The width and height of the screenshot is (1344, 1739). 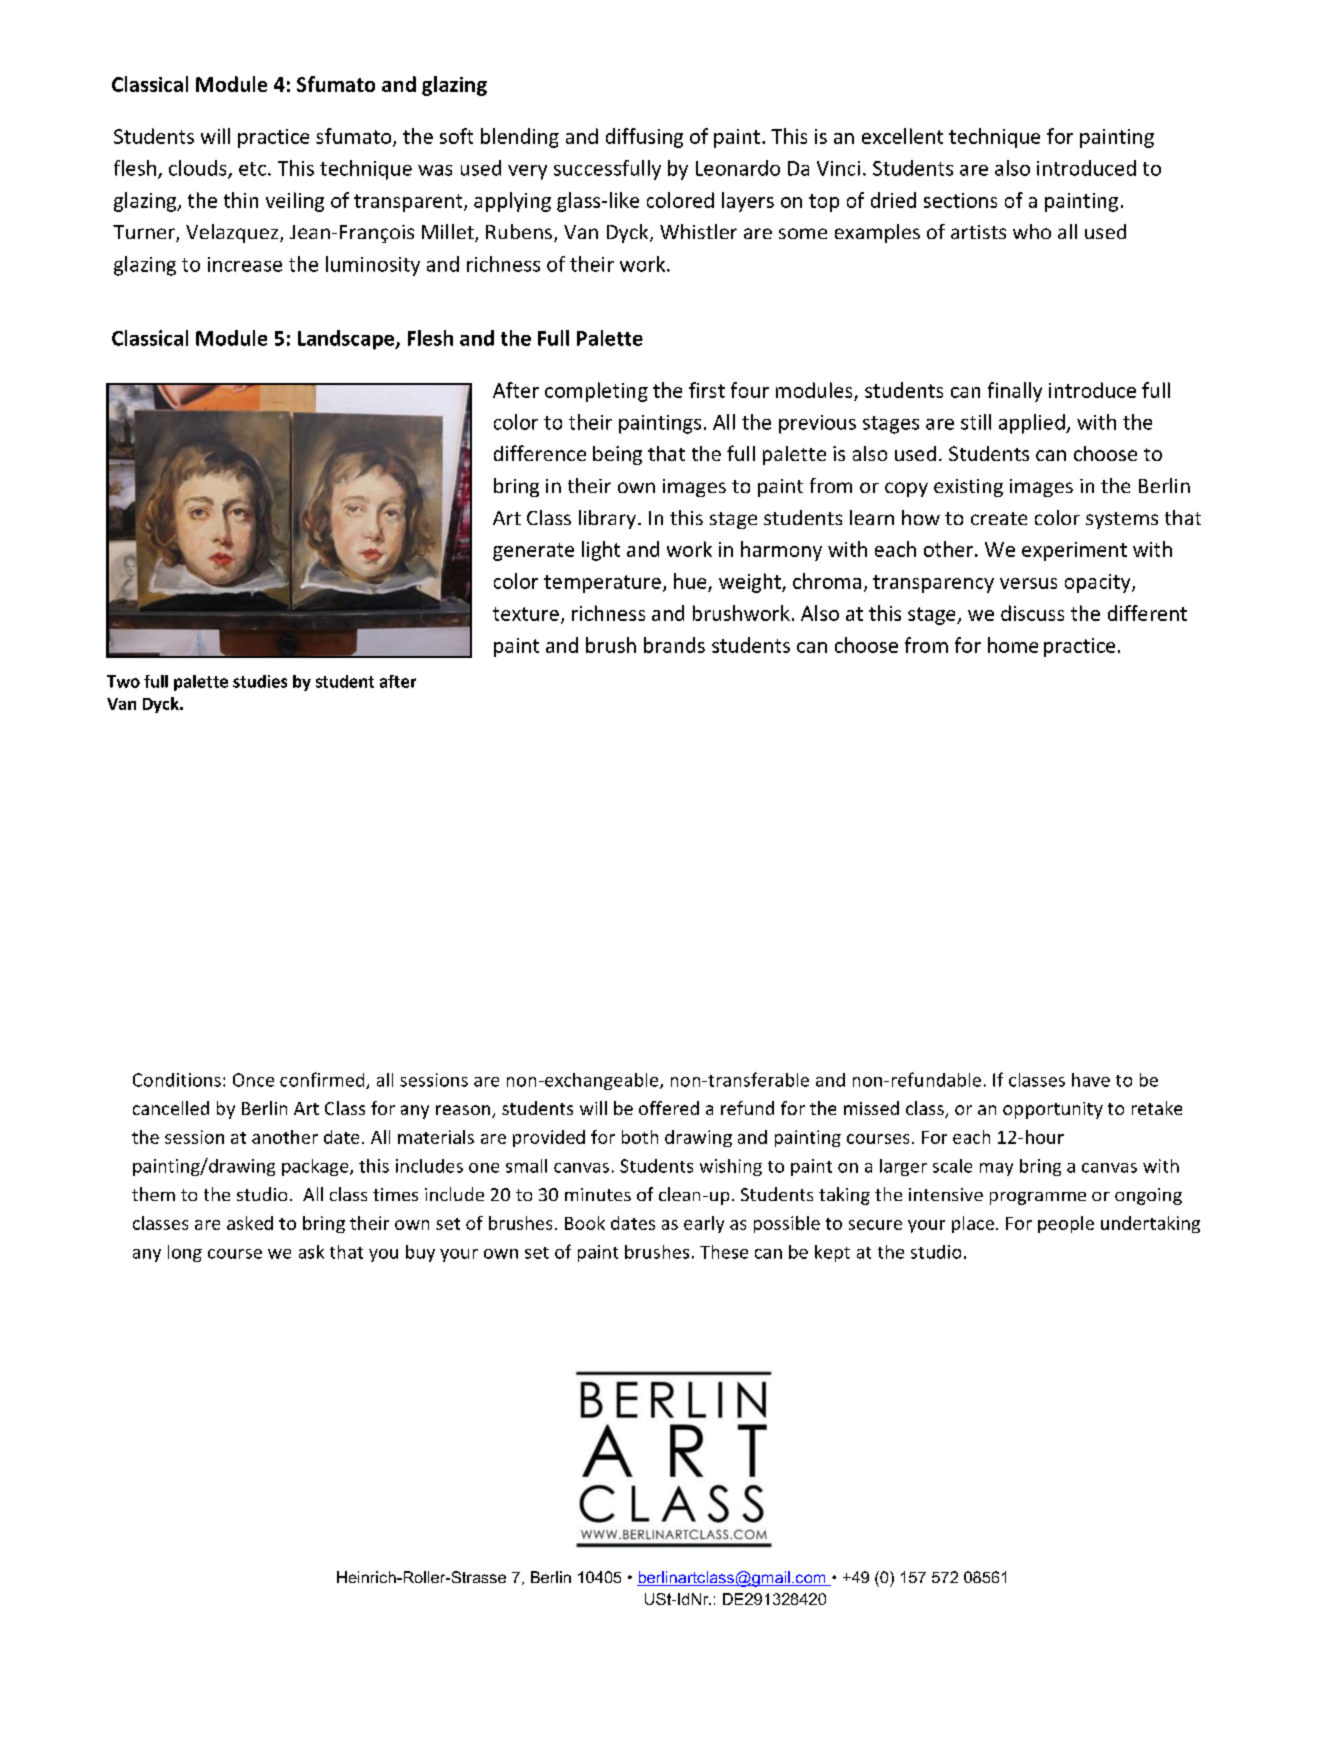 What do you see at coordinates (250, 1223) in the screenshot?
I see `asked` at bounding box center [250, 1223].
